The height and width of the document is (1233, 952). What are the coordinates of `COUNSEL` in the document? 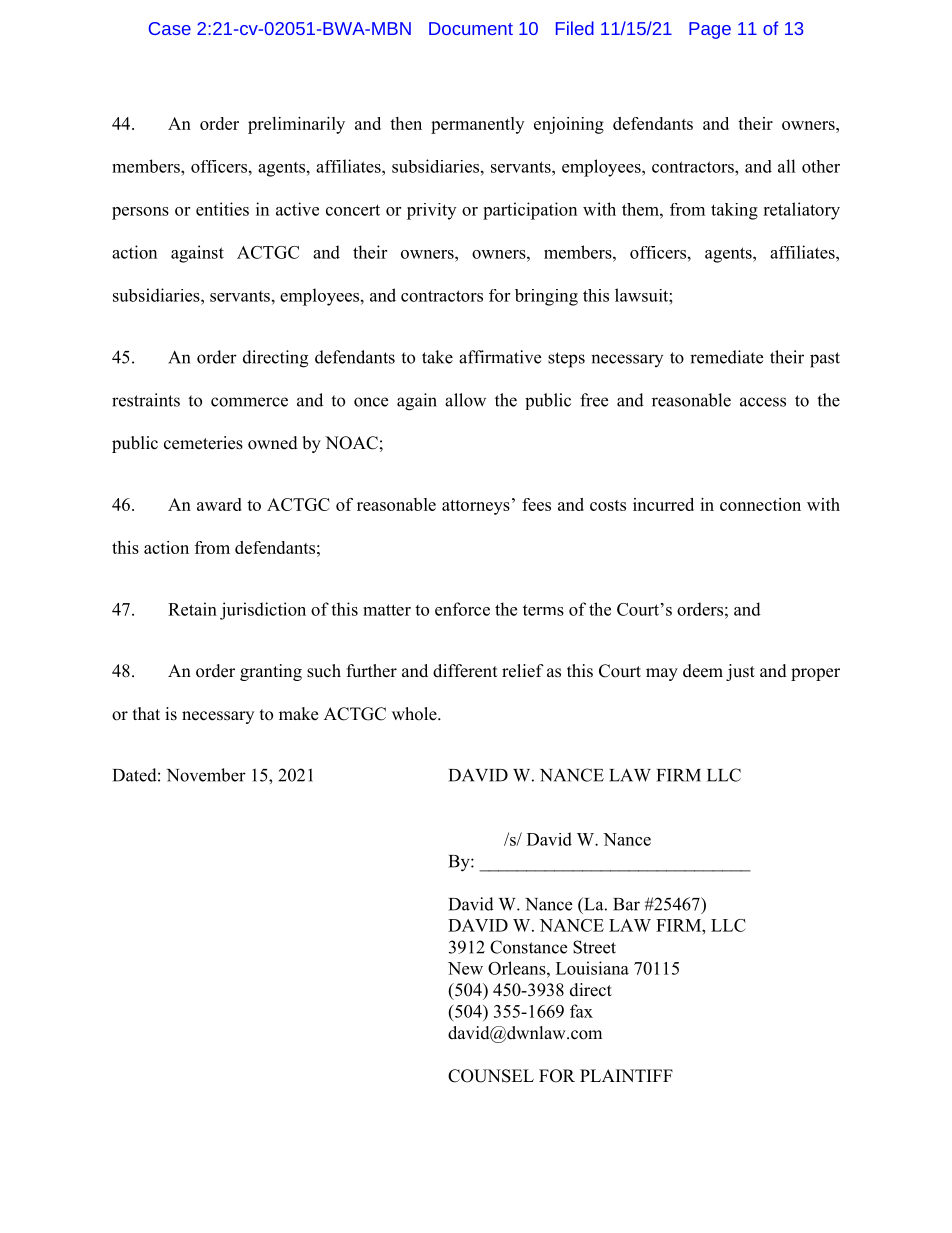 It's located at (491, 1076).
